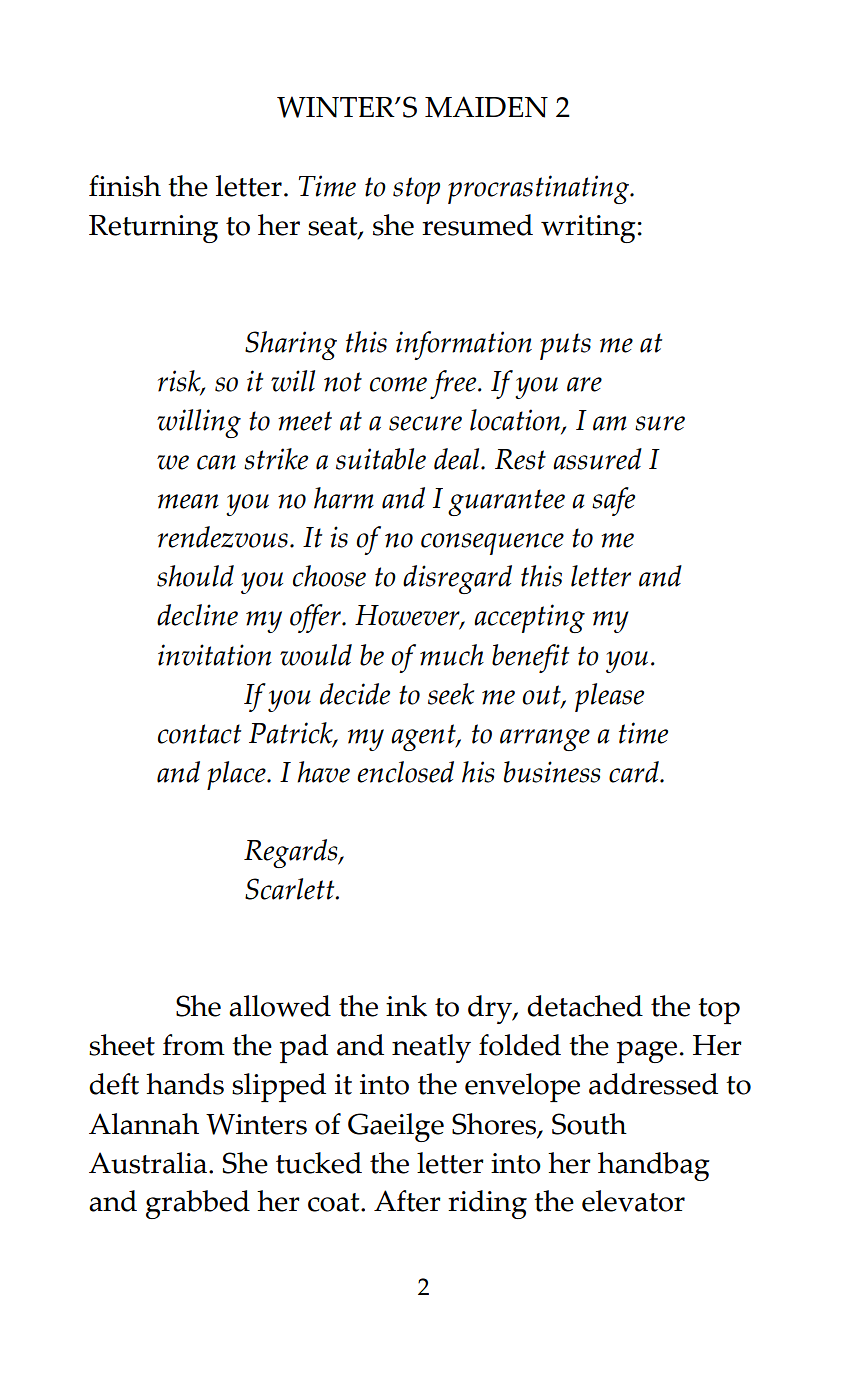  What do you see at coordinates (215, 655) in the document?
I see `invitation` at bounding box center [215, 655].
